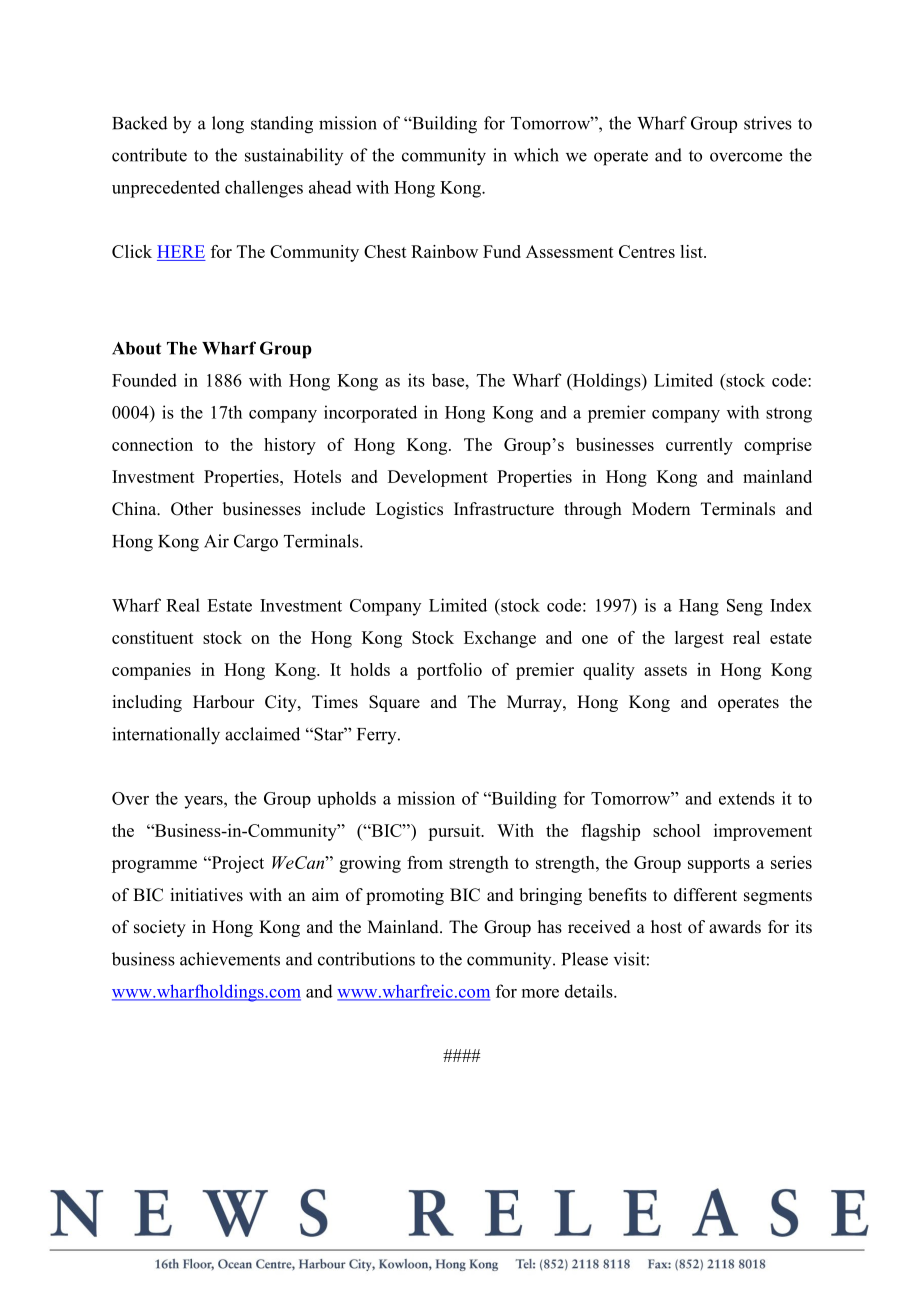 The width and height of the screenshot is (924, 1308). Describe the element at coordinates (504, 509) in the screenshot. I see `Infrastructure` at that location.
